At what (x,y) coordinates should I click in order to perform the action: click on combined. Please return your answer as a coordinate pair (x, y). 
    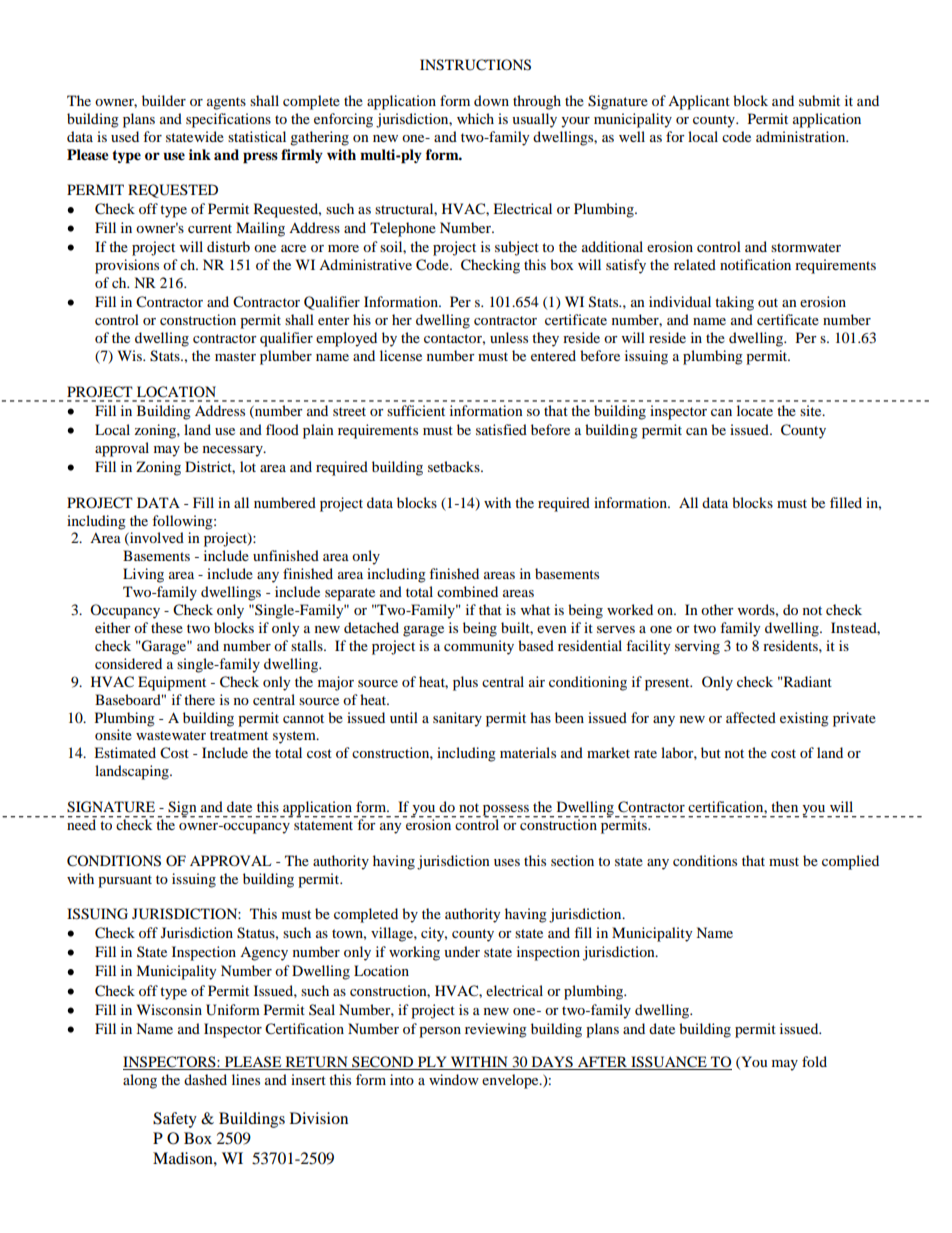
    Looking at the image, I should click on (467, 591).
